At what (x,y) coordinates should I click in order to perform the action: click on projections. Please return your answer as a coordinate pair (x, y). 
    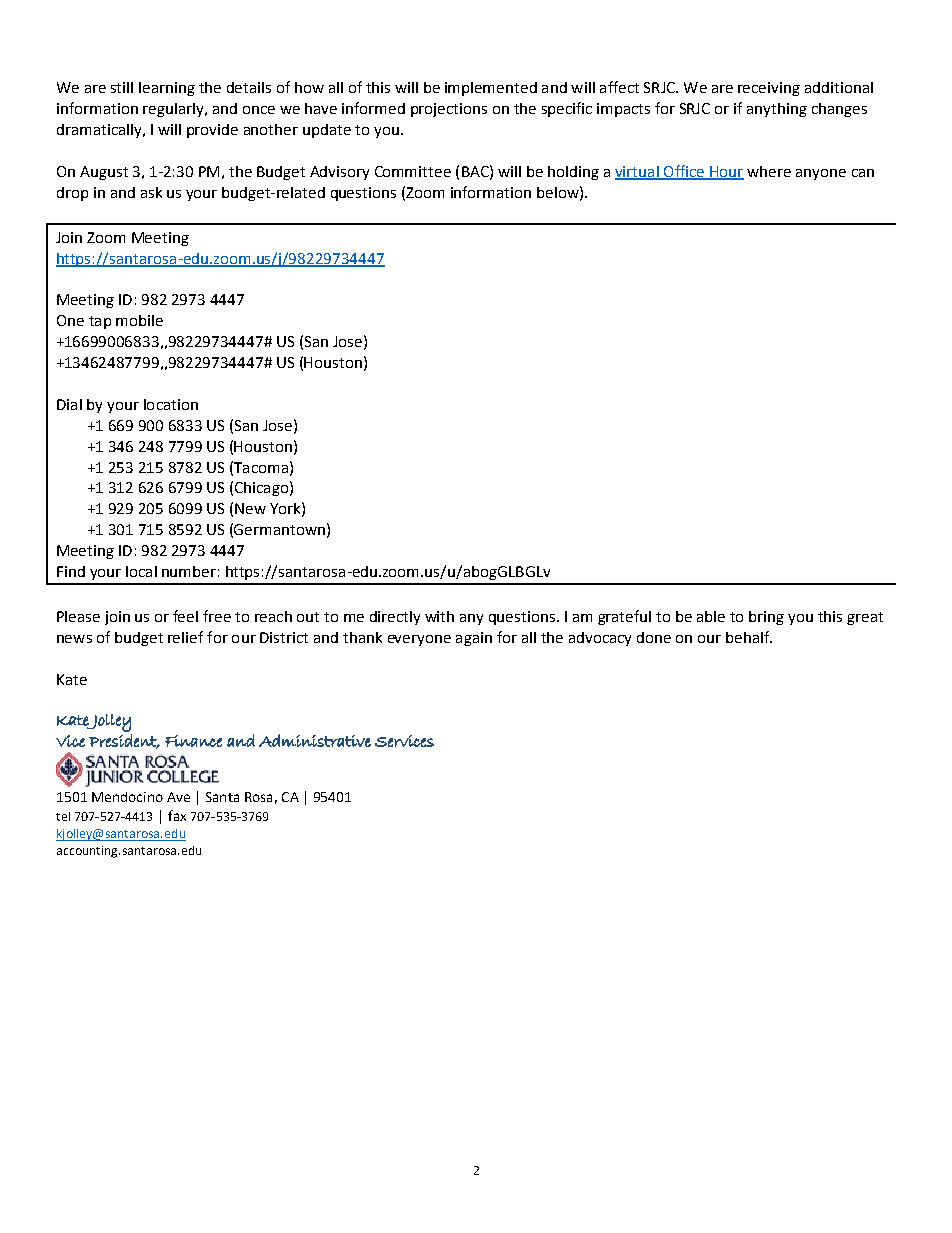
    Looking at the image, I should click on (449, 110).
